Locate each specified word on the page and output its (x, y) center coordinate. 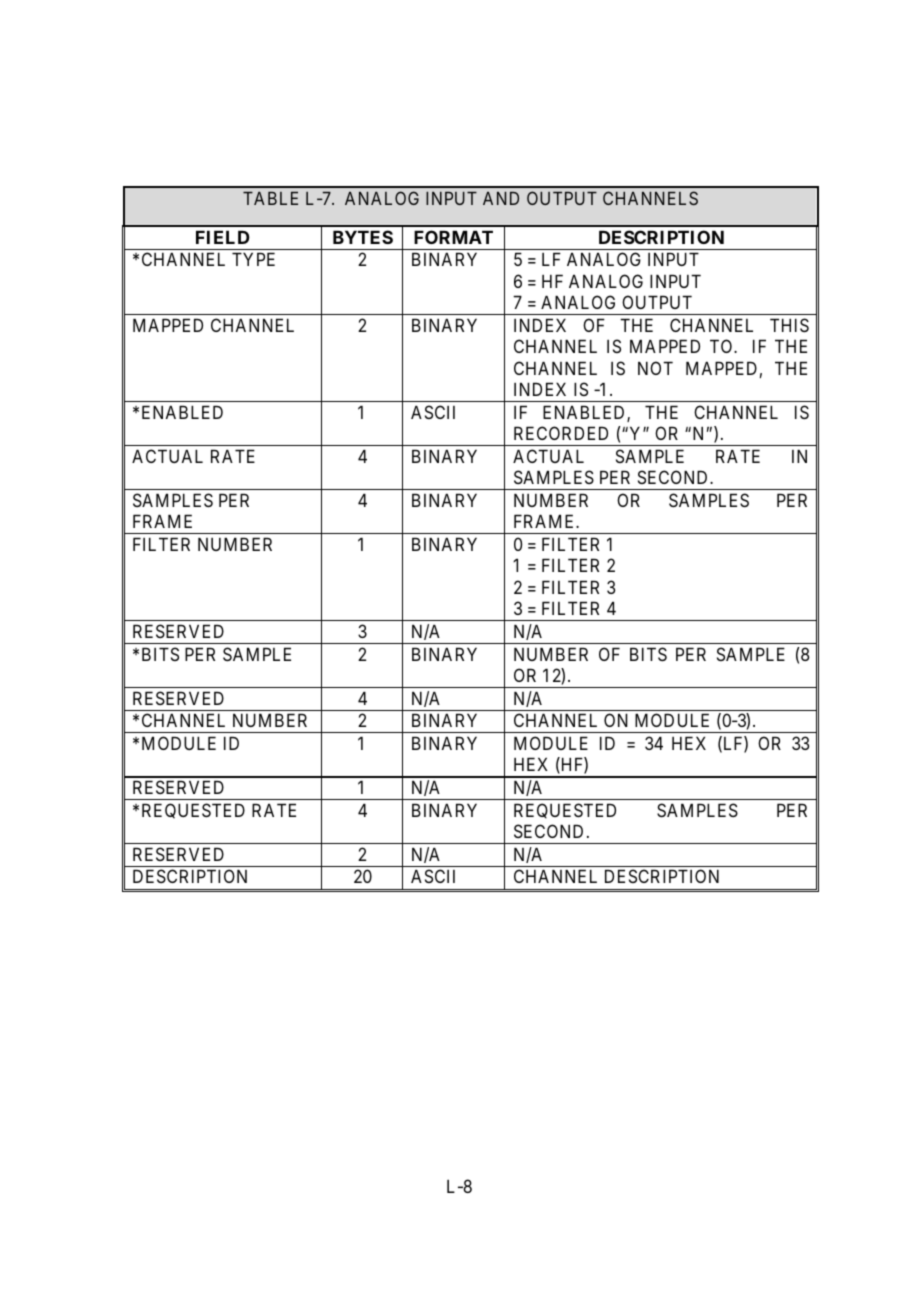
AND (501, 198)
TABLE (270, 198)
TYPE (253, 259)
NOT (655, 368)
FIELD (223, 237)
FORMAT (453, 237)
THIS (789, 325)
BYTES (363, 237)
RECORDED (561, 433)
